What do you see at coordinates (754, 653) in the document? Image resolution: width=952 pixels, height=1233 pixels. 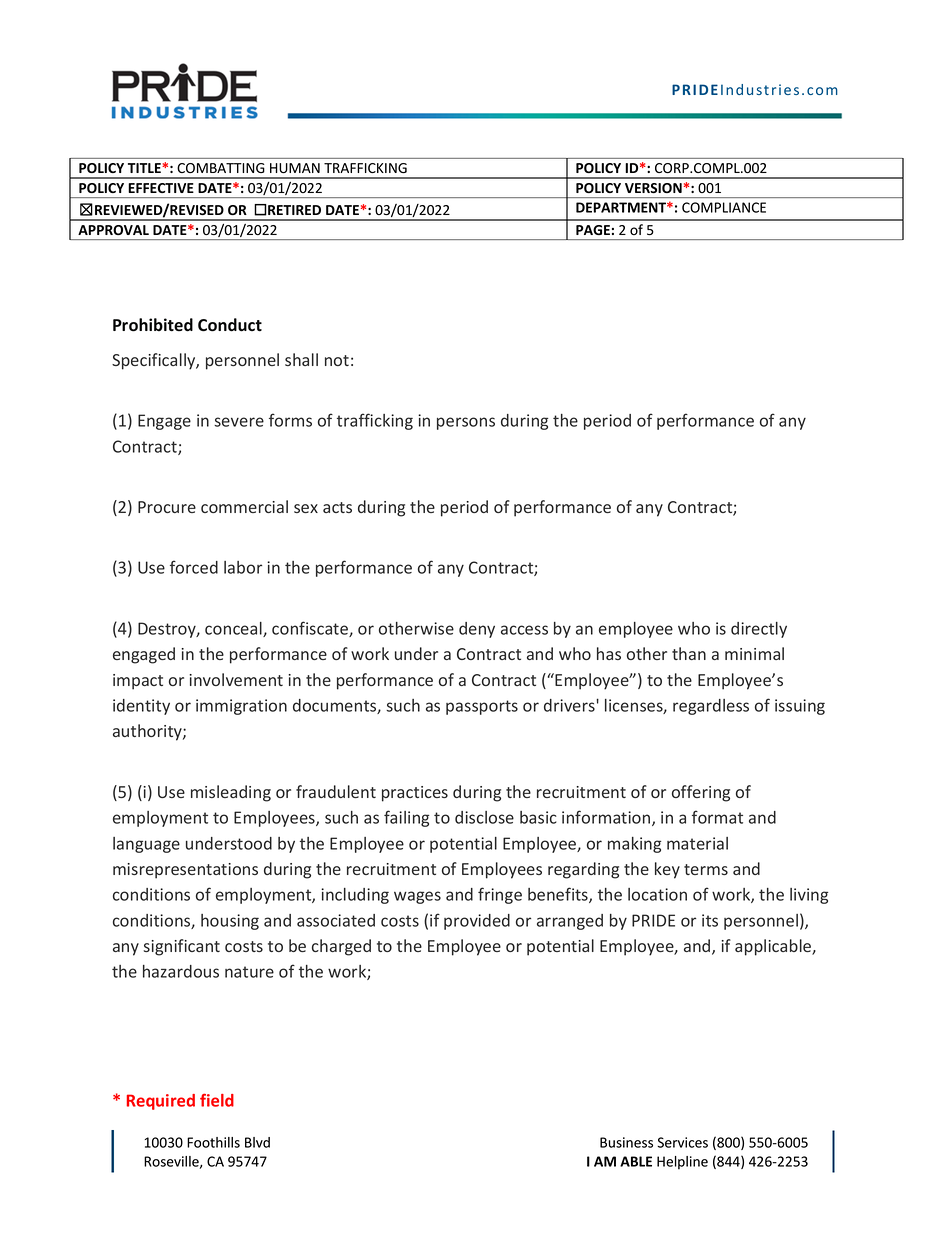 I see `minimal` at bounding box center [754, 653].
